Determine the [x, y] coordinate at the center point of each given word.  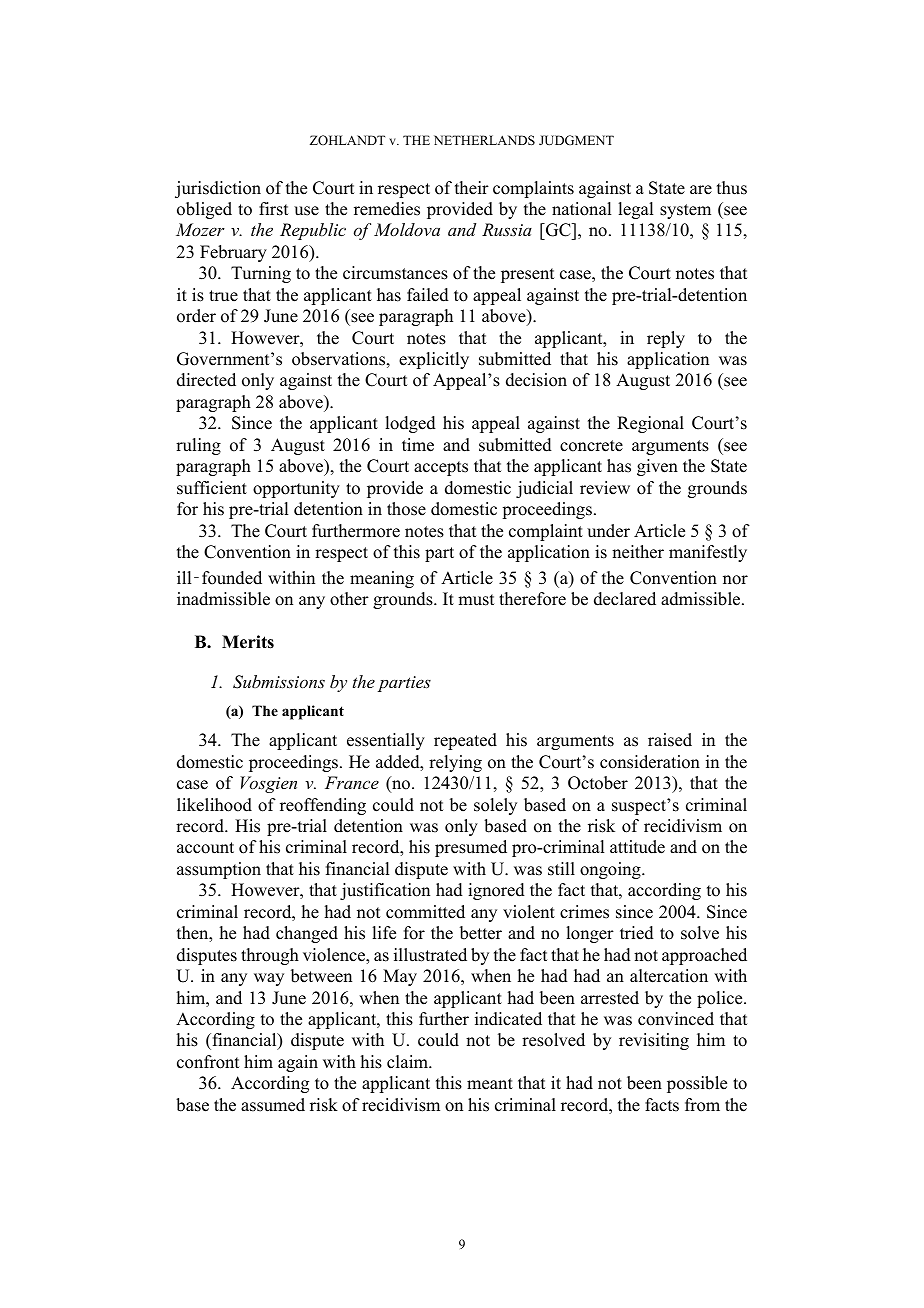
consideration [650, 762]
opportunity [296, 489]
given [657, 467]
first [273, 209]
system [685, 211]
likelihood [214, 805]
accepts [441, 468]
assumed [273, 1105]
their [472, 188]
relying [455, 763]
